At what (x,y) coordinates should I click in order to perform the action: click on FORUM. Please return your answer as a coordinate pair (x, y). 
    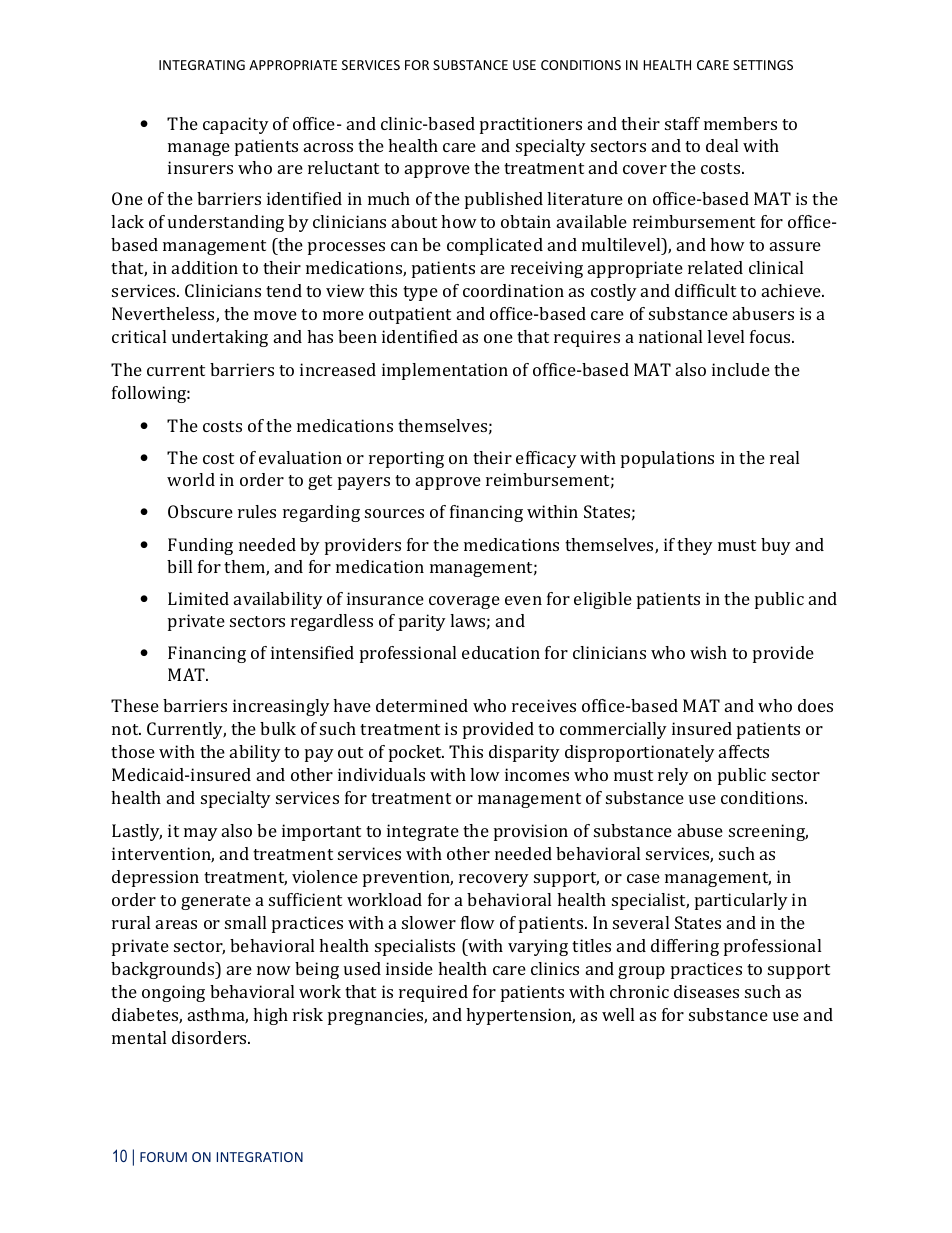
    Looking at the image, I should click on (163, 1157).
